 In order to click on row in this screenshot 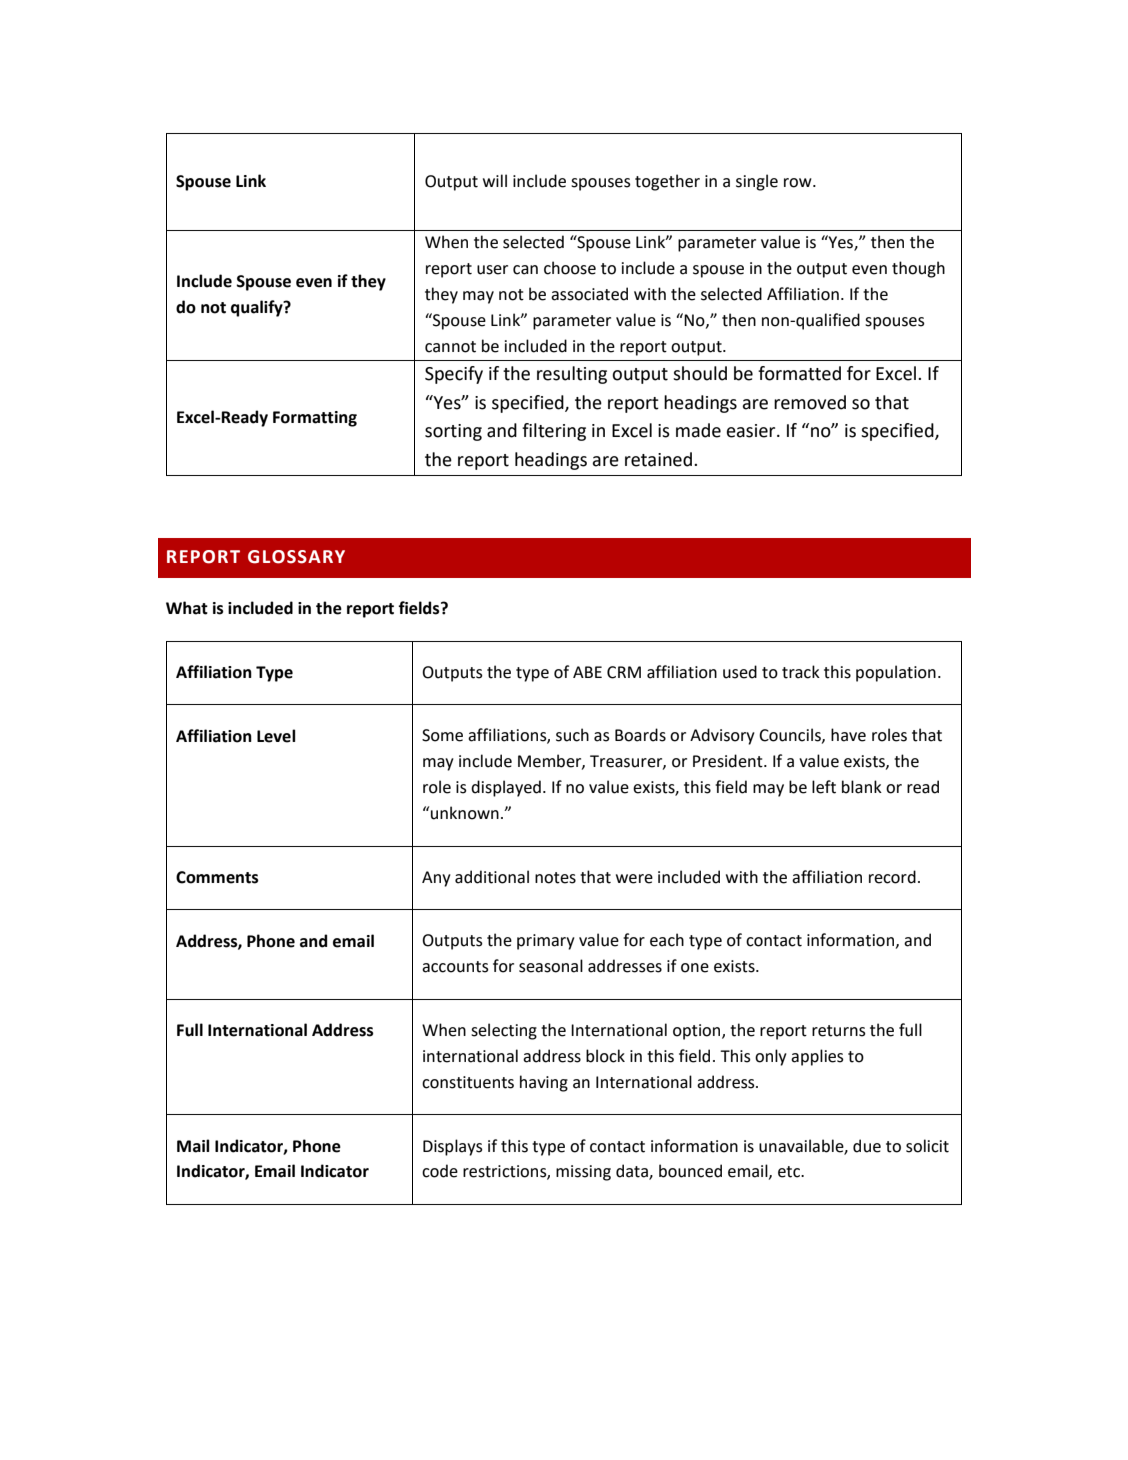, I will do `click(799, 183)`.
